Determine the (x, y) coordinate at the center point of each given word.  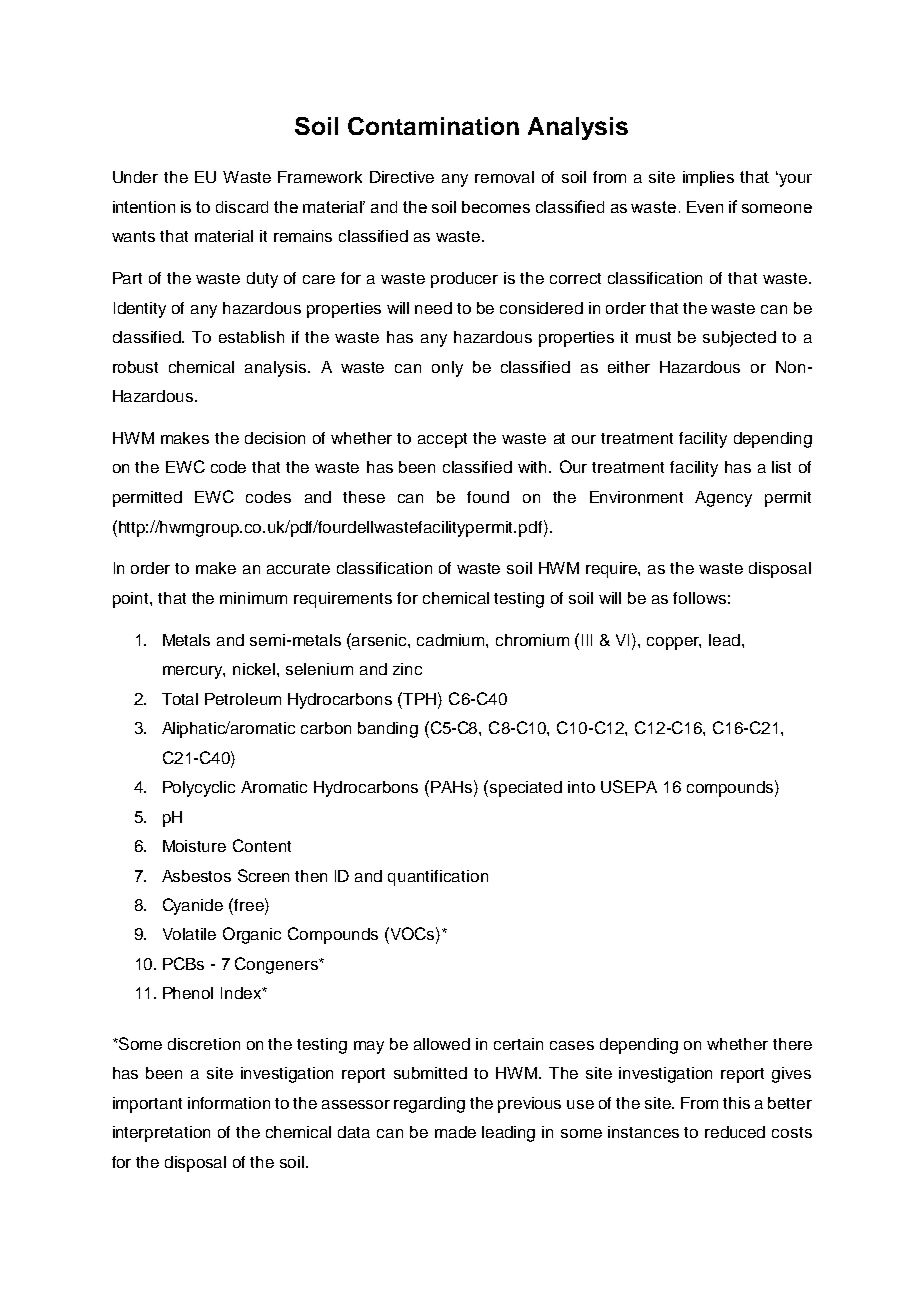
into (581, 787)
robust (135, 367)
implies (708, 178)
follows (699, 598)
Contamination (433, 126)
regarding (429, 1105)
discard (242, 207)
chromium (532, 640)
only (447, 369)
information (229, 1103)
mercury (194, 672)
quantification (438, 878)
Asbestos (196, 876)
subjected (739, 339)
